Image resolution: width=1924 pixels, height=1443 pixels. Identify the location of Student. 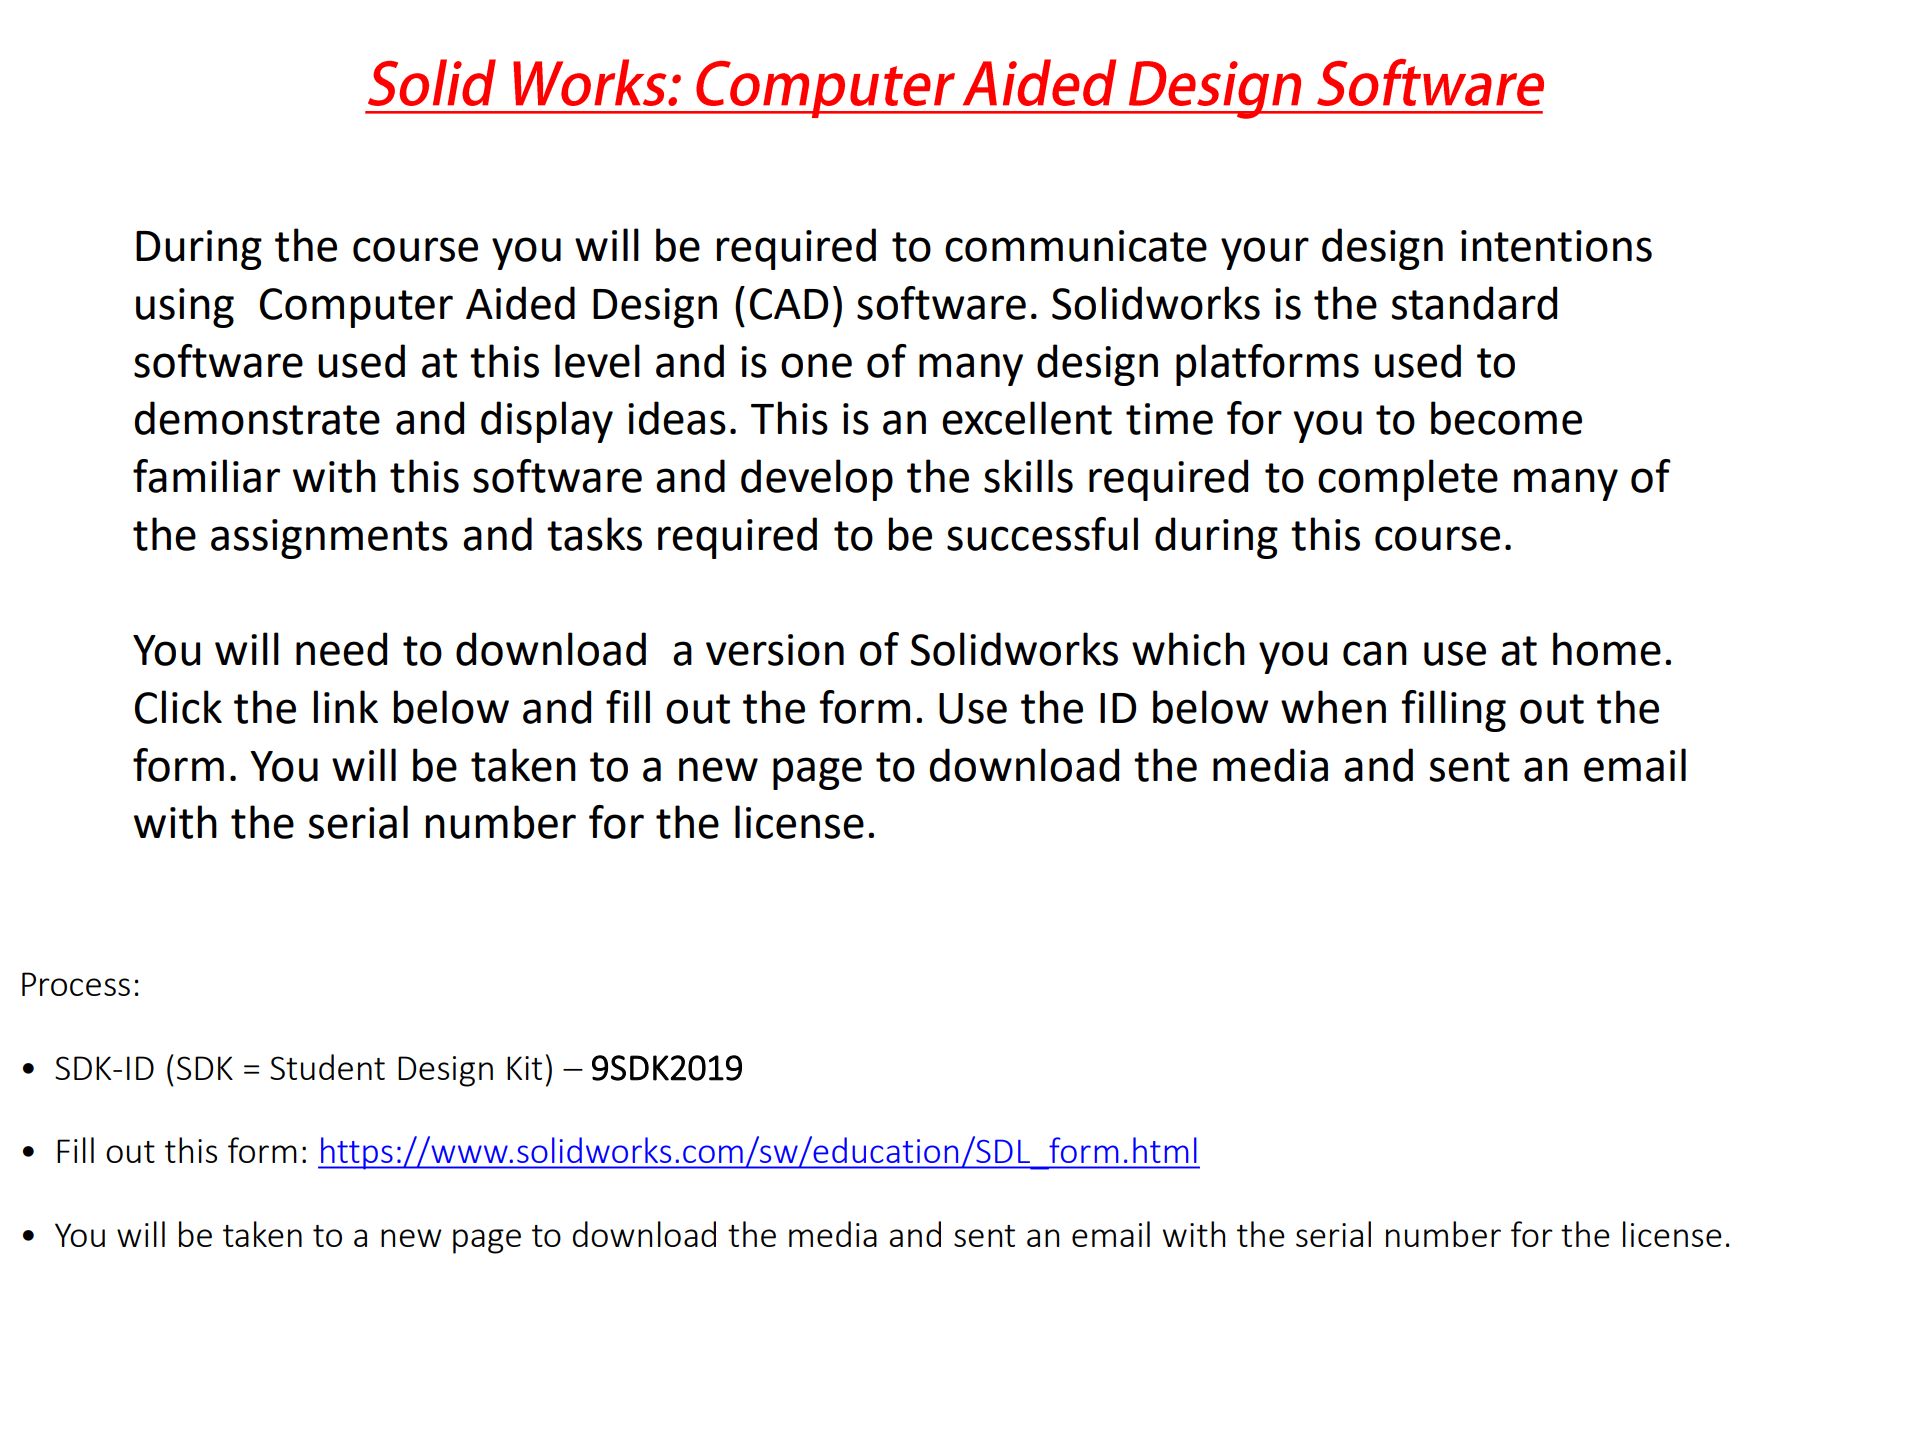
(327, 1067).
